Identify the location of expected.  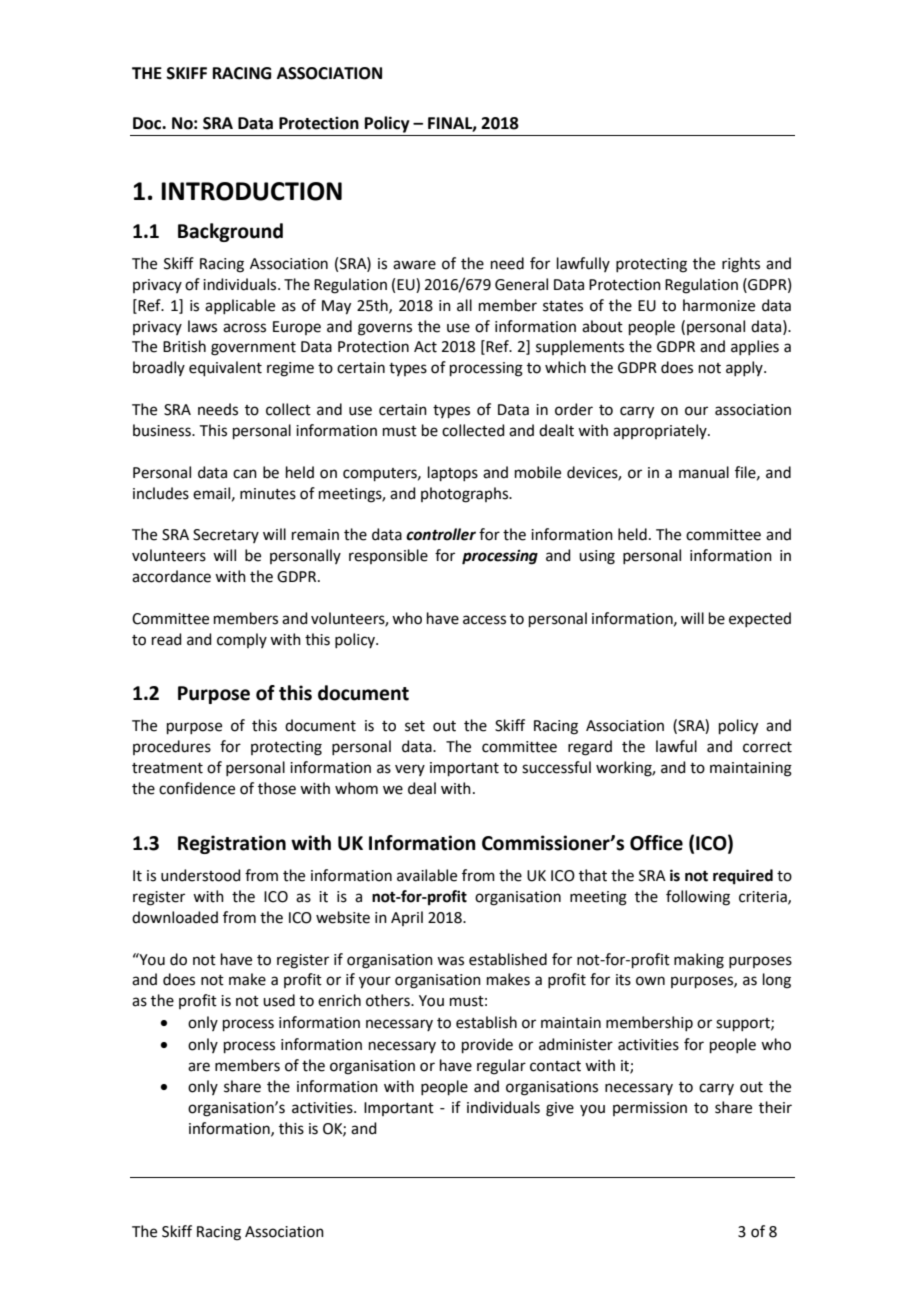
(760, 619).
